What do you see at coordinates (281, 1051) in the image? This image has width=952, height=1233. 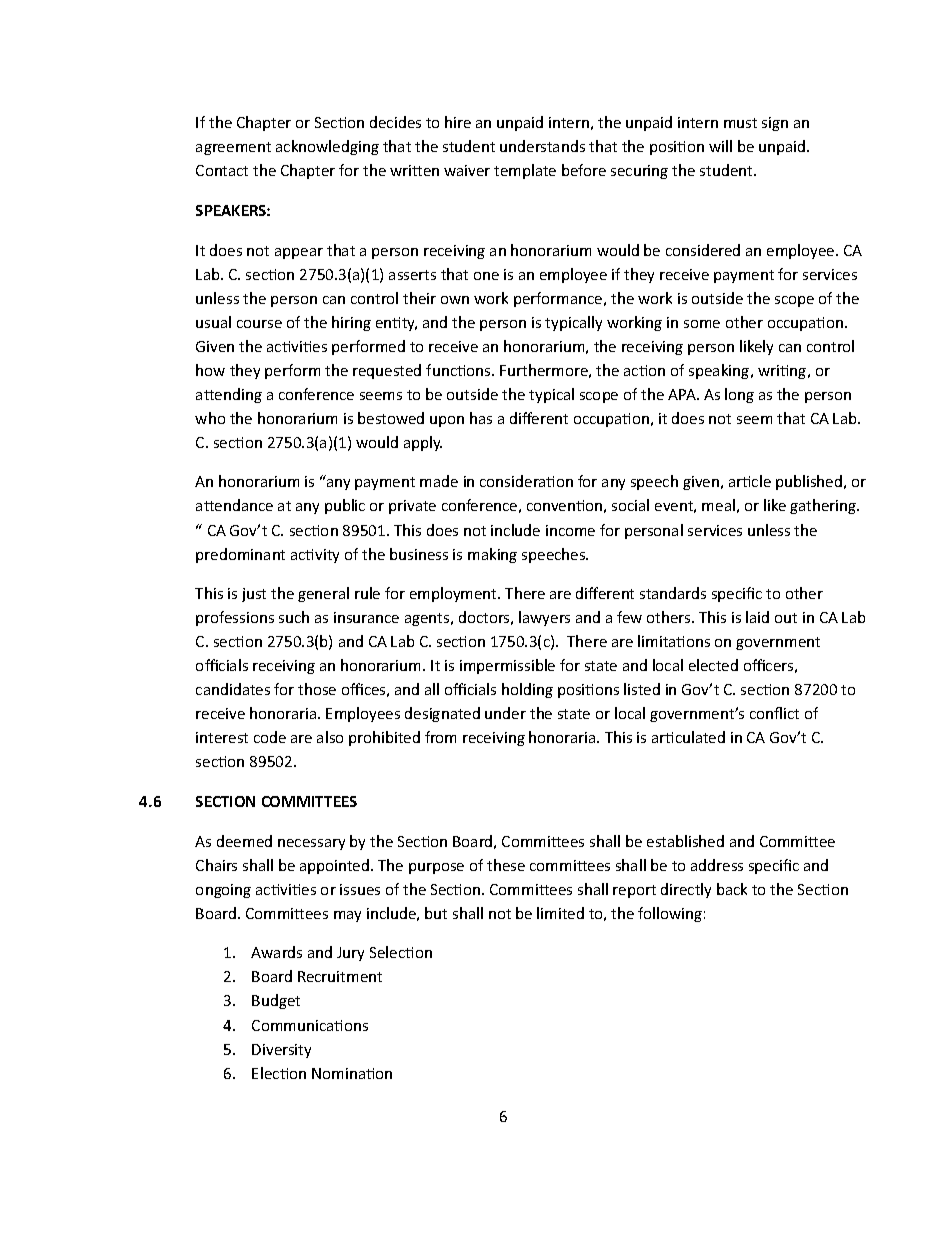 I see `Diversity` at bounding box center [281, 1051].
